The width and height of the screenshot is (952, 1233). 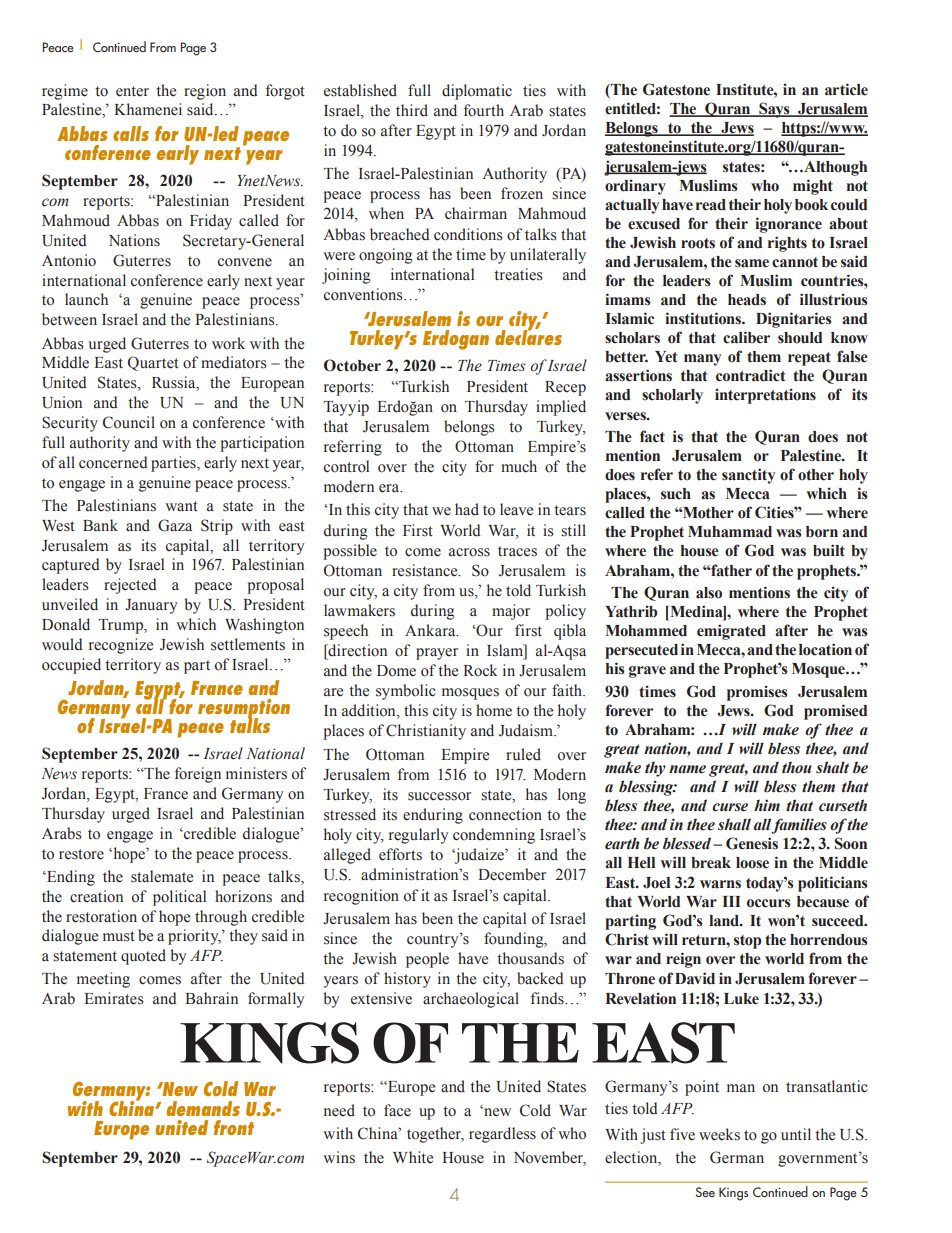 I want to click on promises, so click(x=757, y=693).
